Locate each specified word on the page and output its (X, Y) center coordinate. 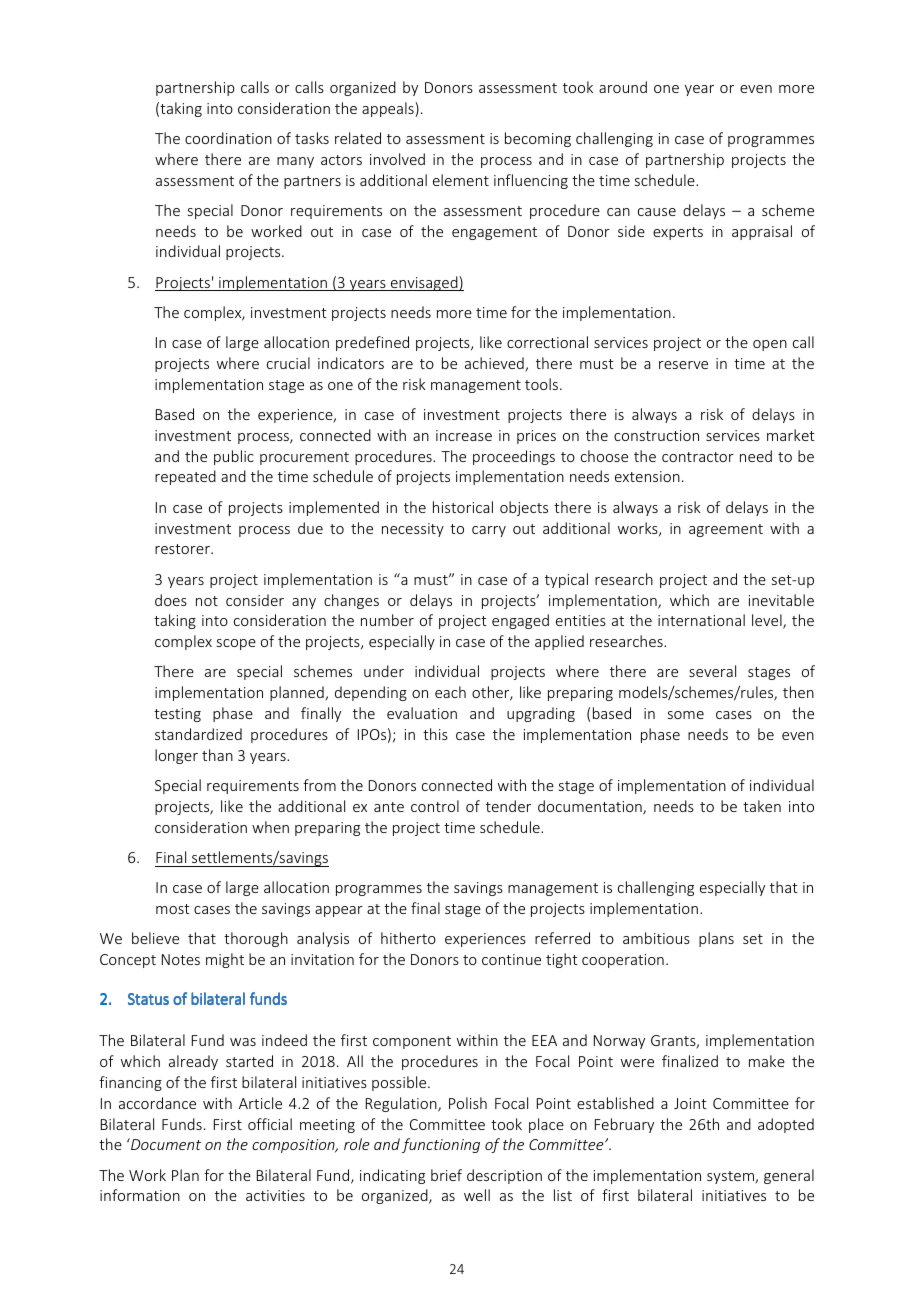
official (270, 1124)
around (623, 87)
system (731, 1177)
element (461, 180)
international (701, 620)
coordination (228, 138)
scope (236, 644)
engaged (520, 621)
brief (446, 1175)
